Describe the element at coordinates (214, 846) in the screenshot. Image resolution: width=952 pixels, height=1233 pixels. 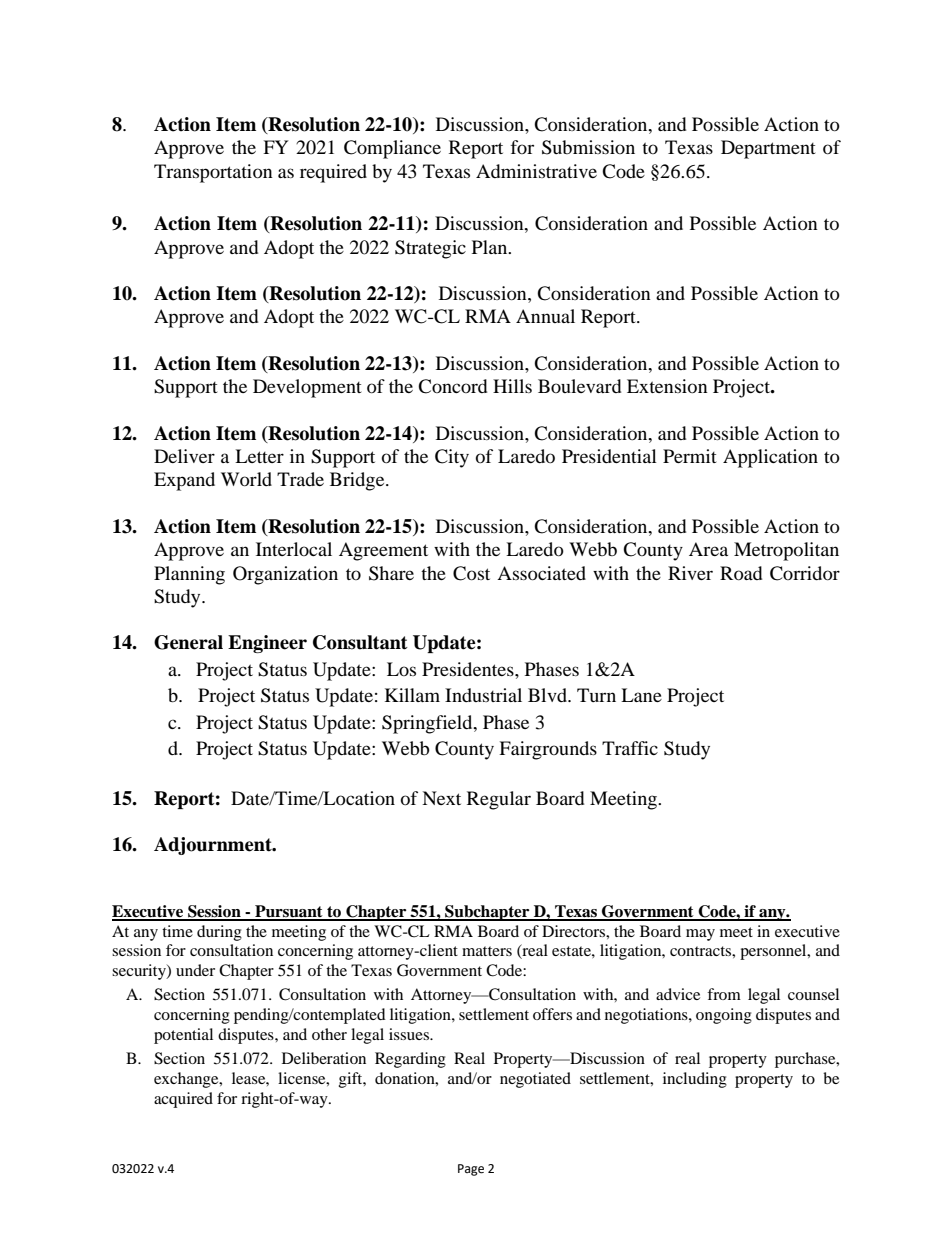
I see `Adjournment` at that location.
